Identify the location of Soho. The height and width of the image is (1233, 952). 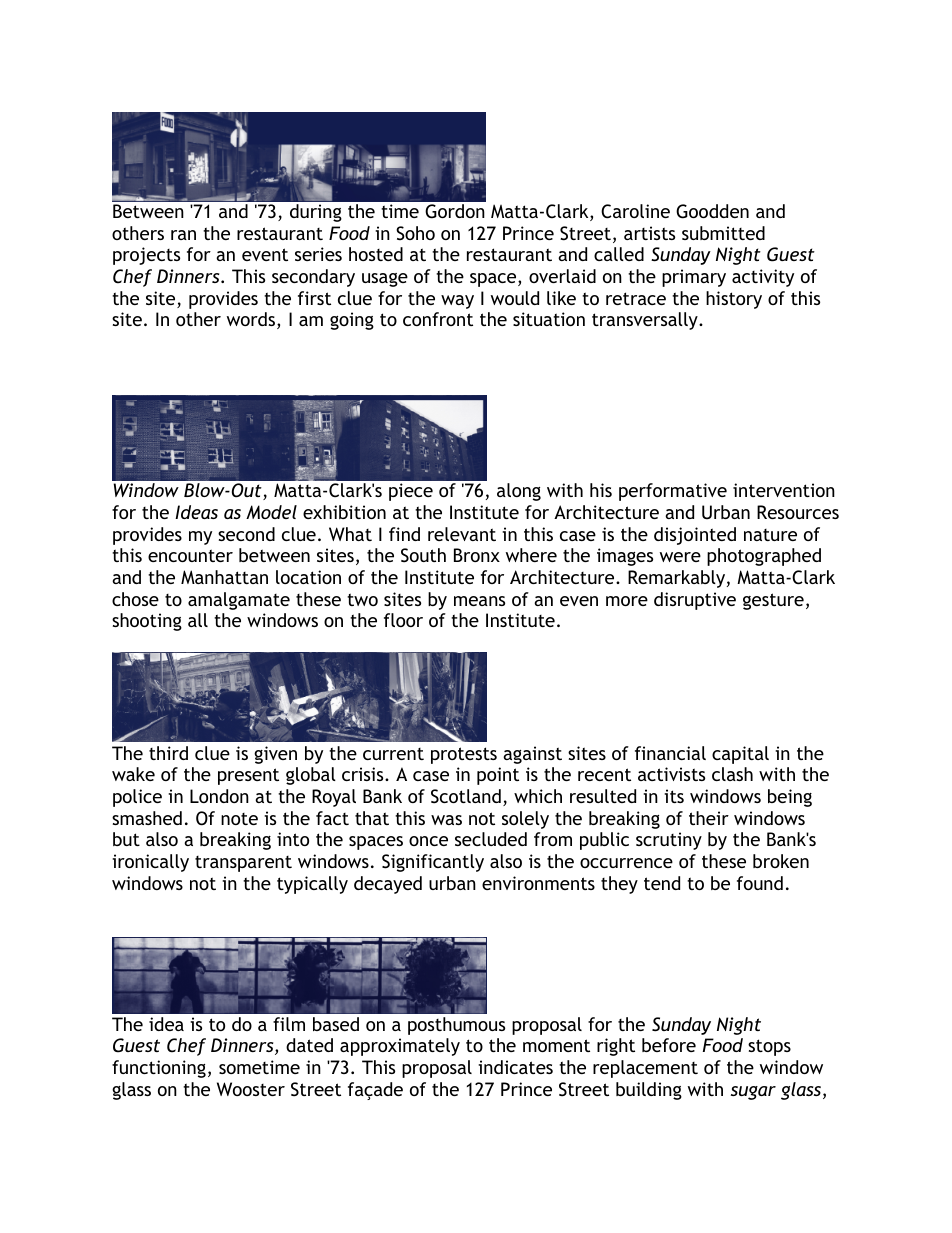
(415, 233).
